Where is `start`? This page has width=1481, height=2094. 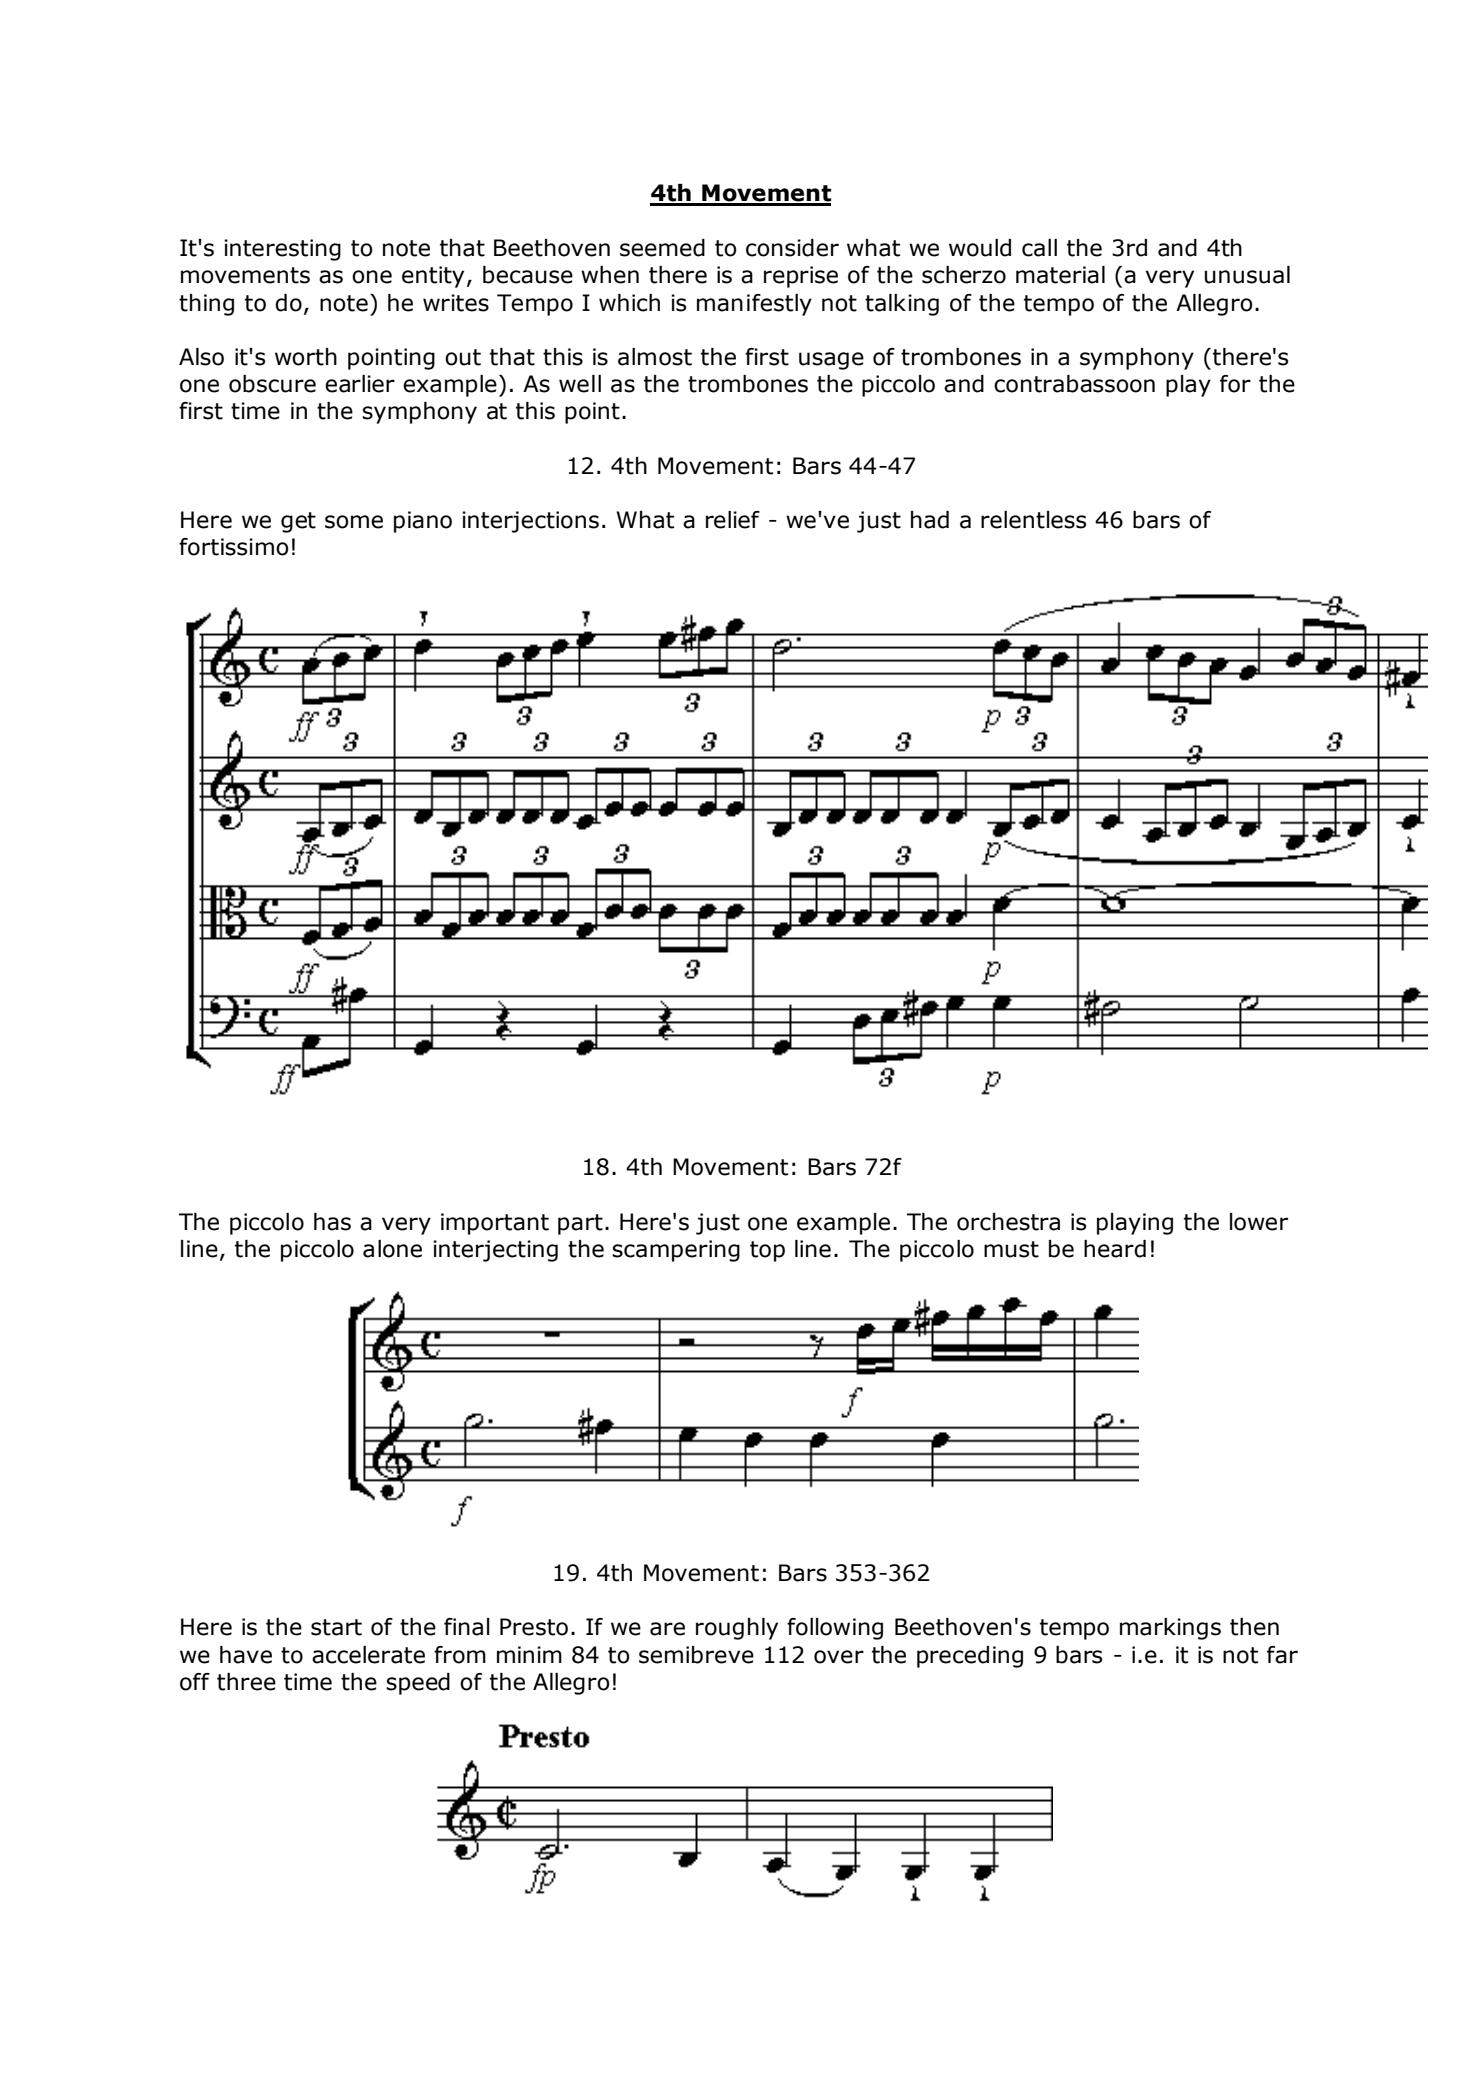
start is located at coordinates (336, 1627).
